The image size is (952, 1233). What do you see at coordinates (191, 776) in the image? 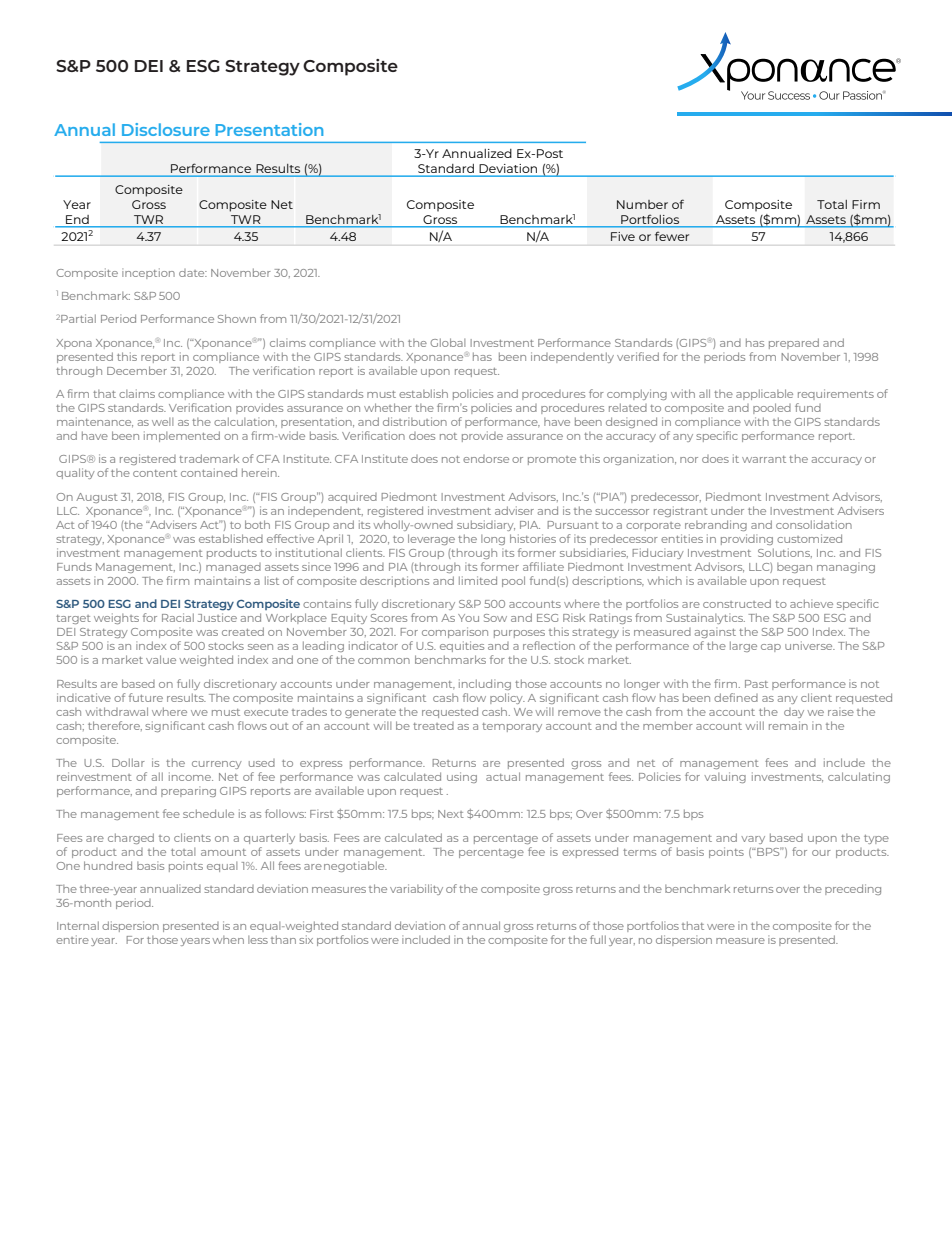
I see `income` at bounding box center [191, 776].
